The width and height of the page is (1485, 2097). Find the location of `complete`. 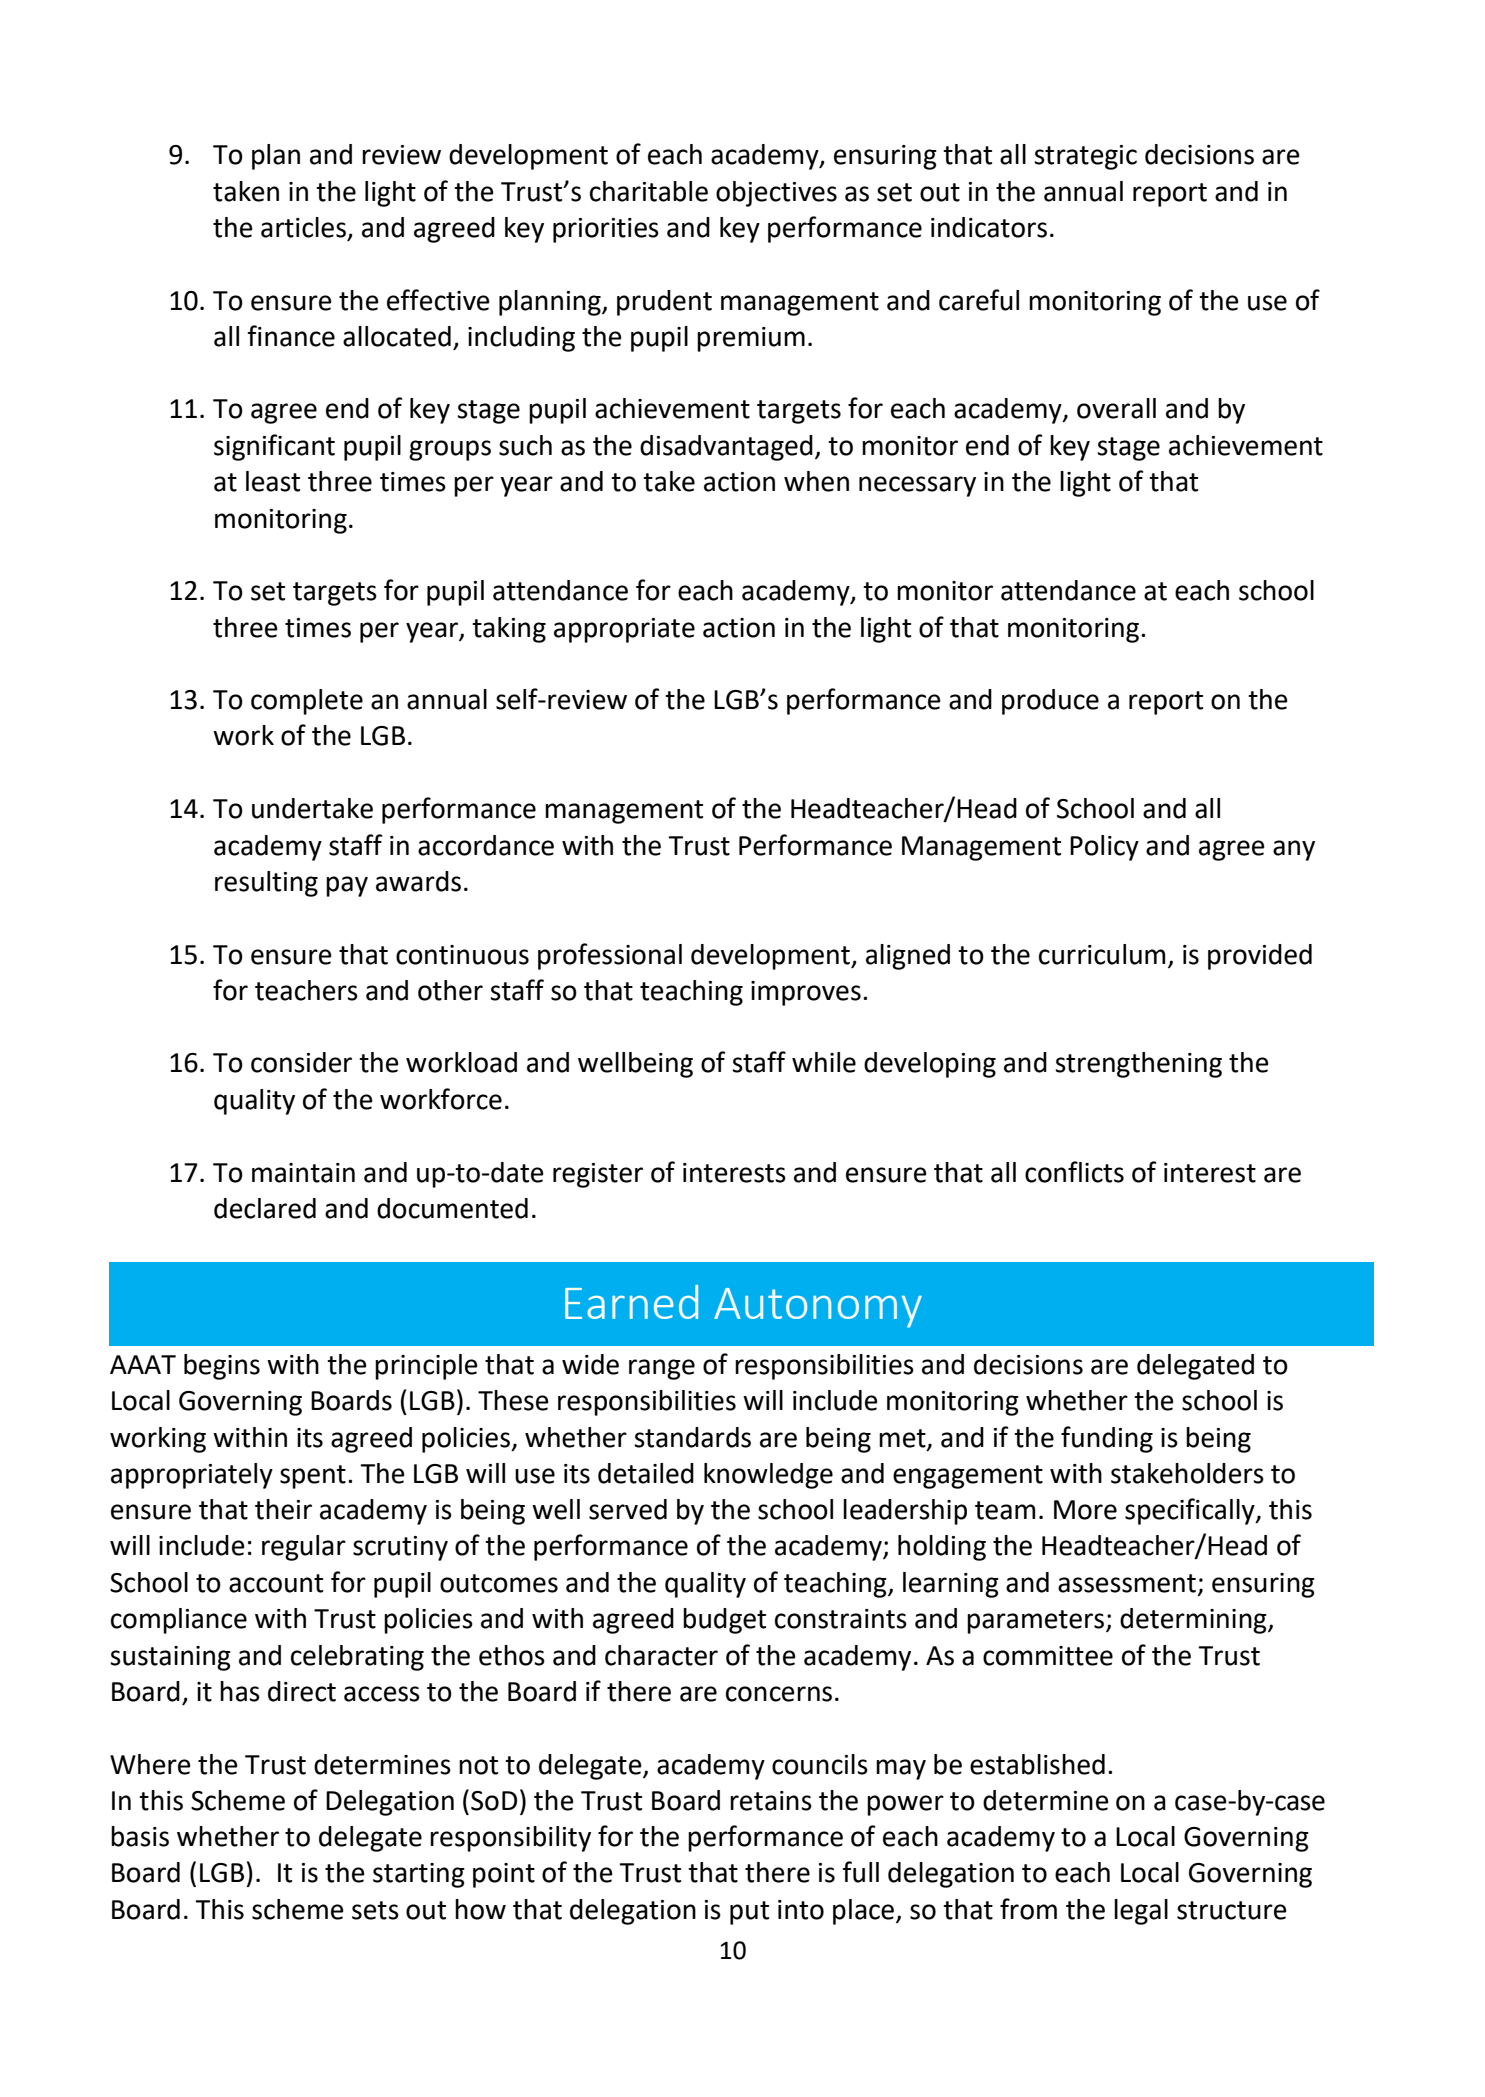

complete is located at coordinates (307, 702).
